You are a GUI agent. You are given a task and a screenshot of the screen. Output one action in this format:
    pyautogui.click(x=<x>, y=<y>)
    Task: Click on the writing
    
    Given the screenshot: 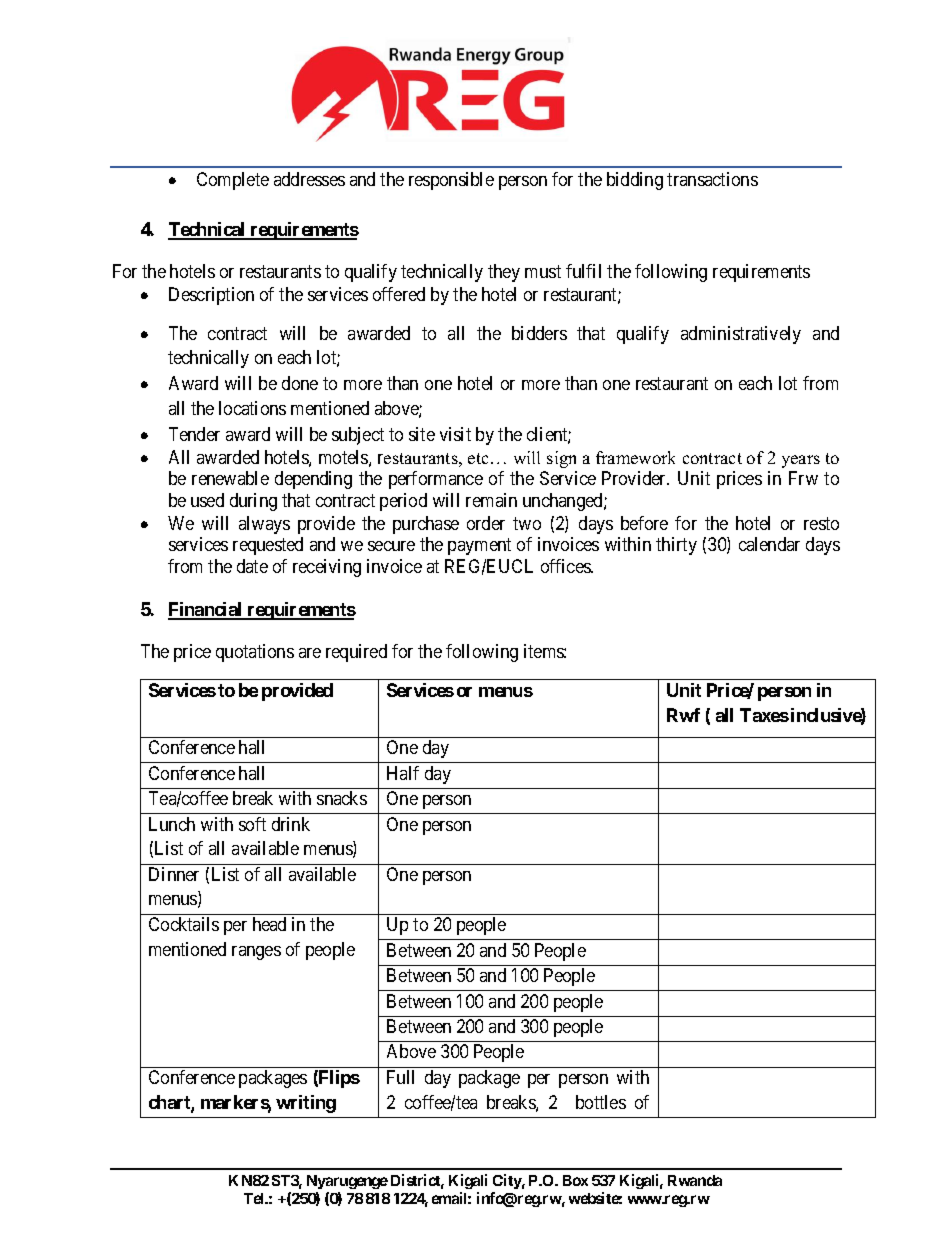 What is the action you would take?
    pyautogui.click(x=306, y=1104)
